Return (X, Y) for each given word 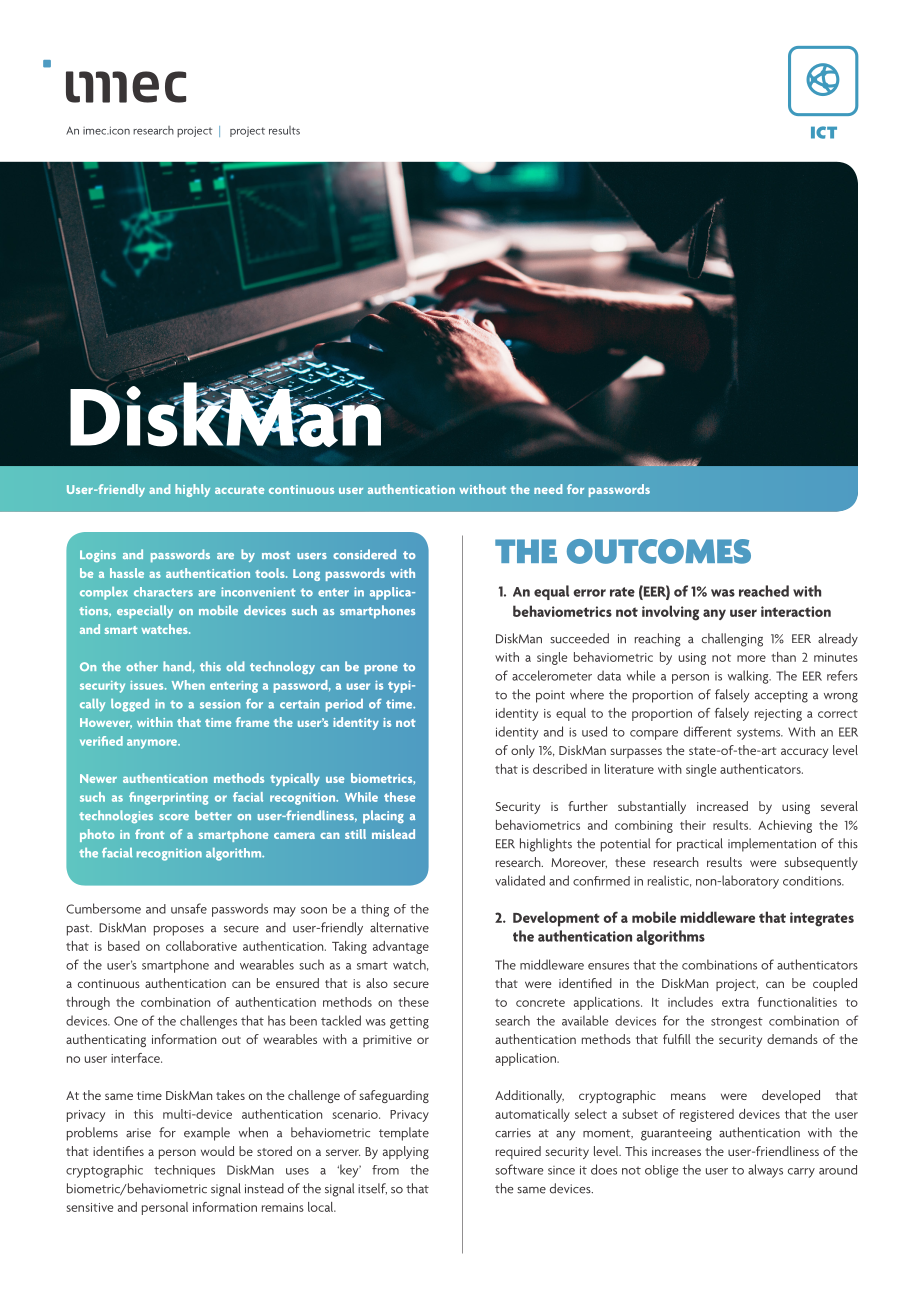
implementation (772, 845)
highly (192, 490)
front (150, 834)
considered (364, 554)
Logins (98, 556)
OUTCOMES (659, 551)
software (519, 1169)
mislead (393, 834)
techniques (184, 1171)
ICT (824, 132)
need (548, 489)
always (765, 1171)
